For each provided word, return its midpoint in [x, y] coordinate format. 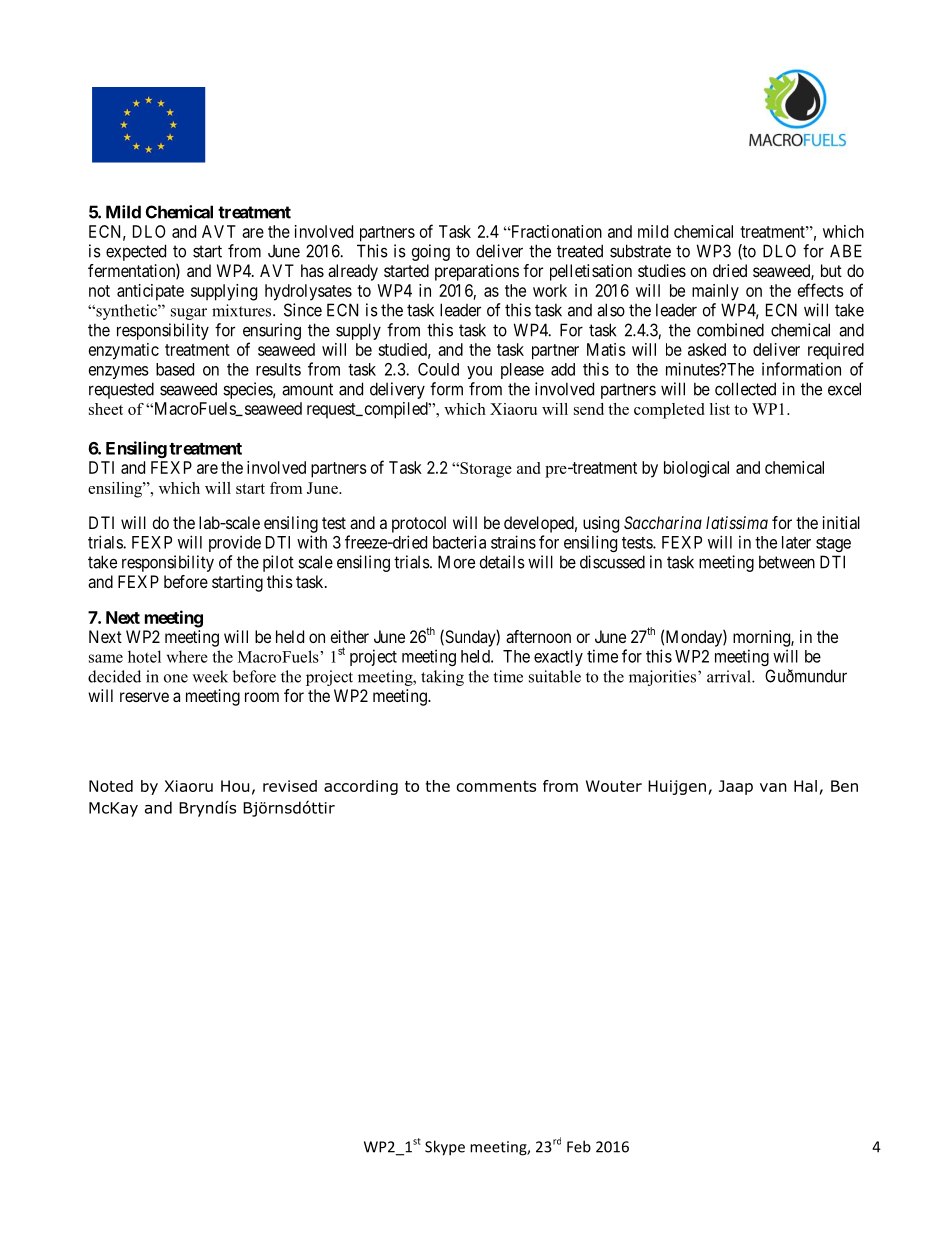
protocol [419, 524]
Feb [579, 1146]
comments [496, 786]
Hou [235, 786]
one [176, 678]
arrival [730, 676]
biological [696, 469]
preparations [477, 272]
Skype [445, 1148]
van [773, 787]
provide [235, 543]
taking [442, 678]
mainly [715, 292]
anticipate [150, 292]
